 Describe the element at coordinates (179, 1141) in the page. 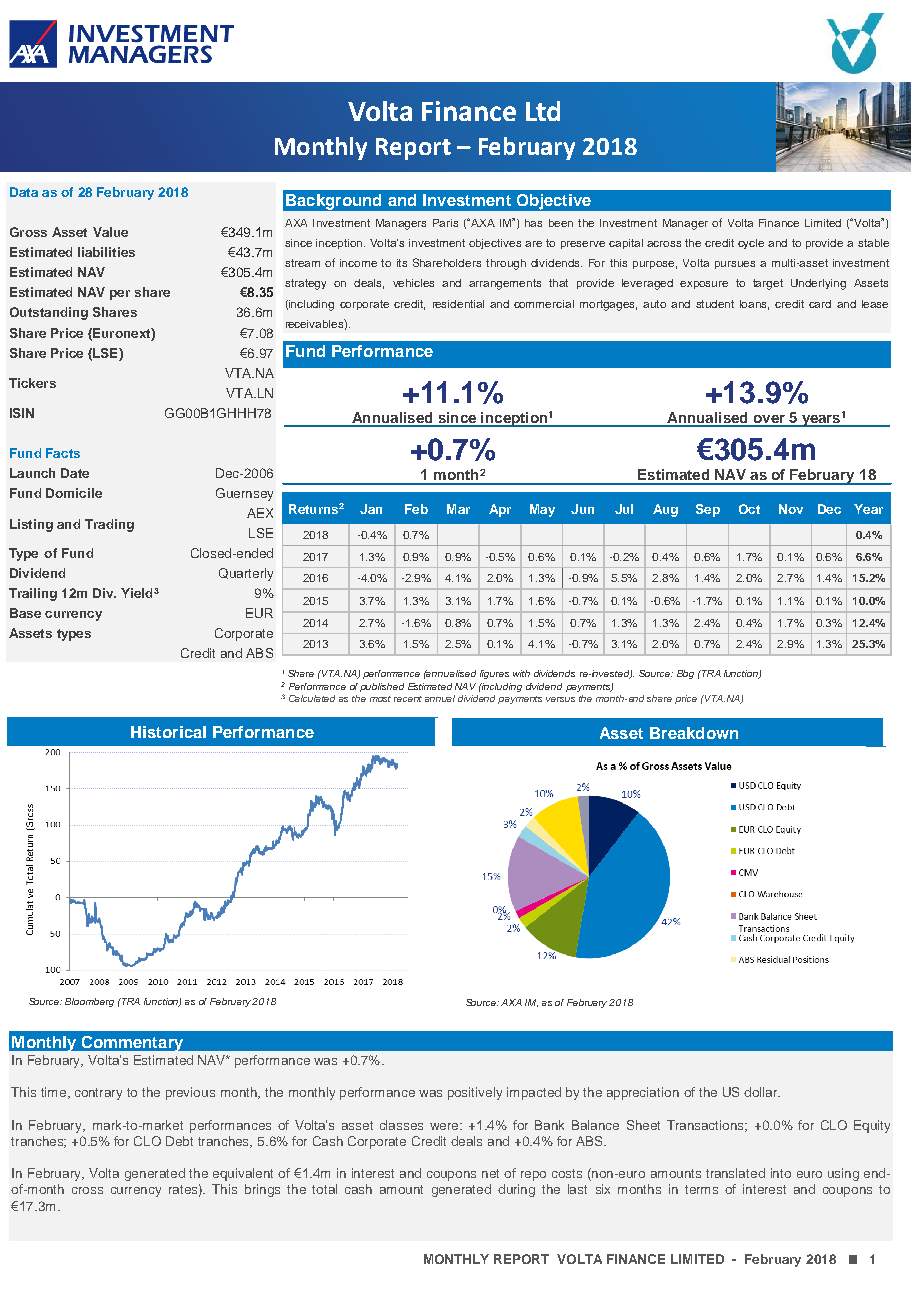

I see `Debt` at that location.
